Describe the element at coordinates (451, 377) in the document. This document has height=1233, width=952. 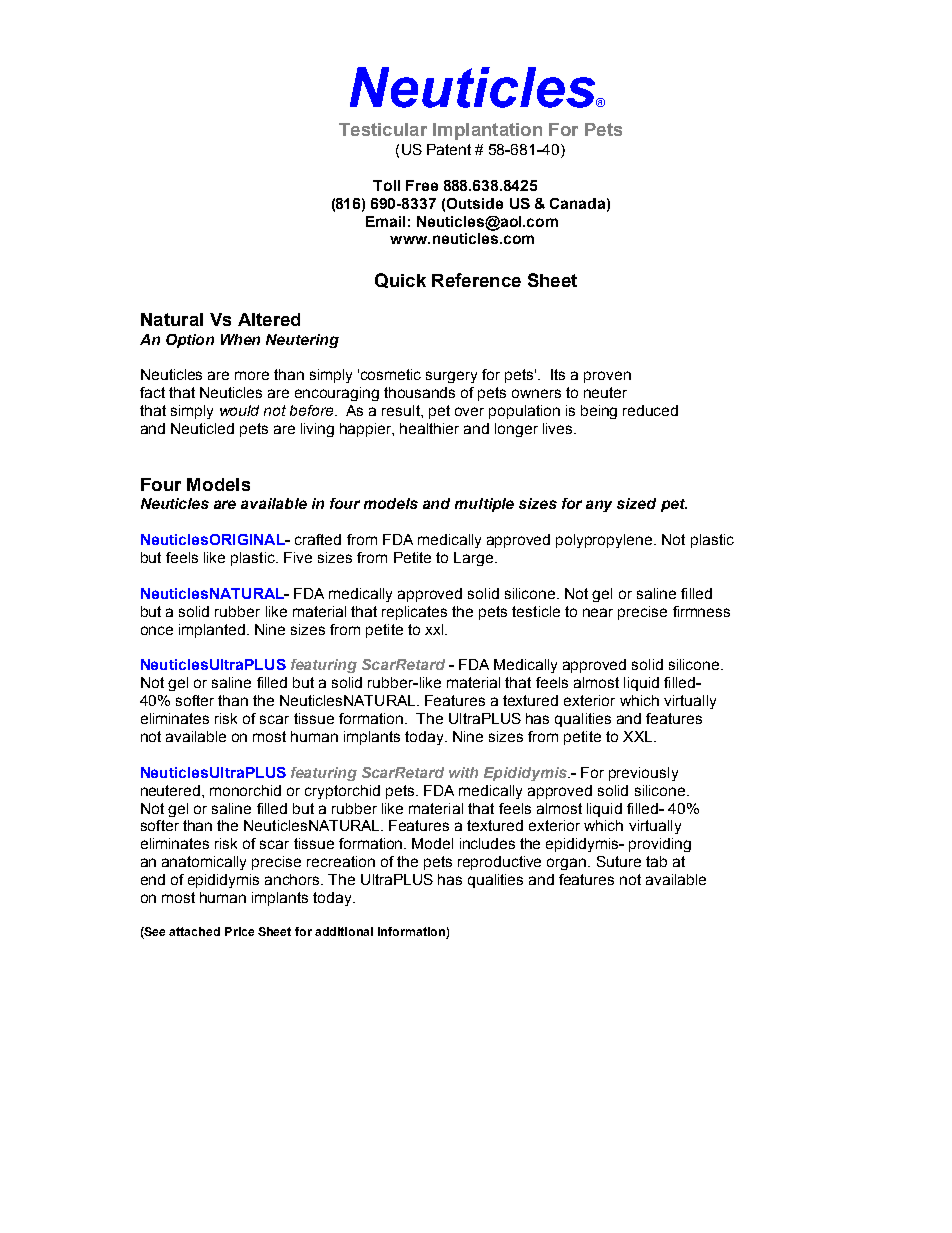
I see `surgery` at that location.
